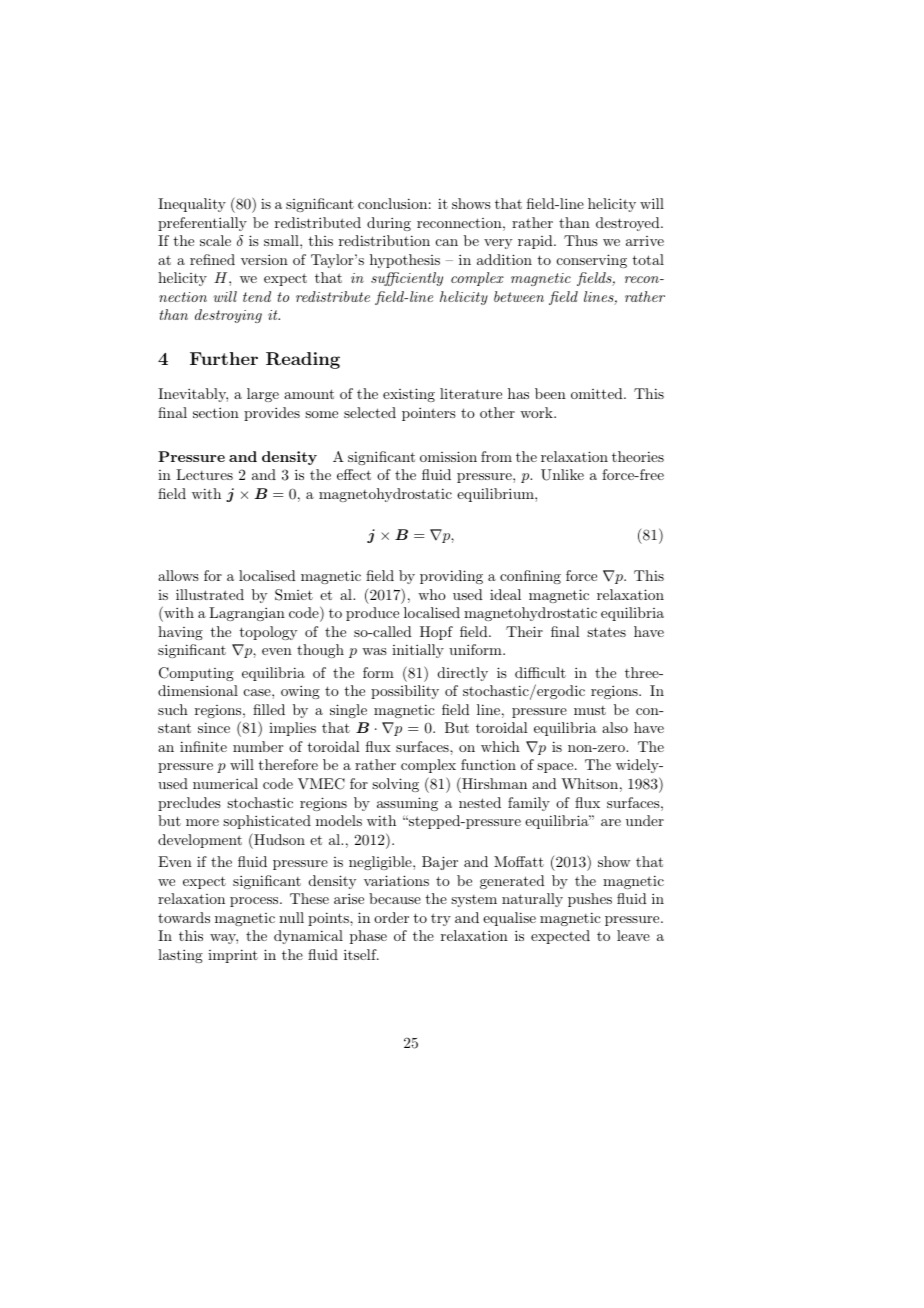 Image resolution: width=924 pixels, height=1308 pixels. Describe the element at coordinates (389, 224) in the image. I see `during` at that location.
